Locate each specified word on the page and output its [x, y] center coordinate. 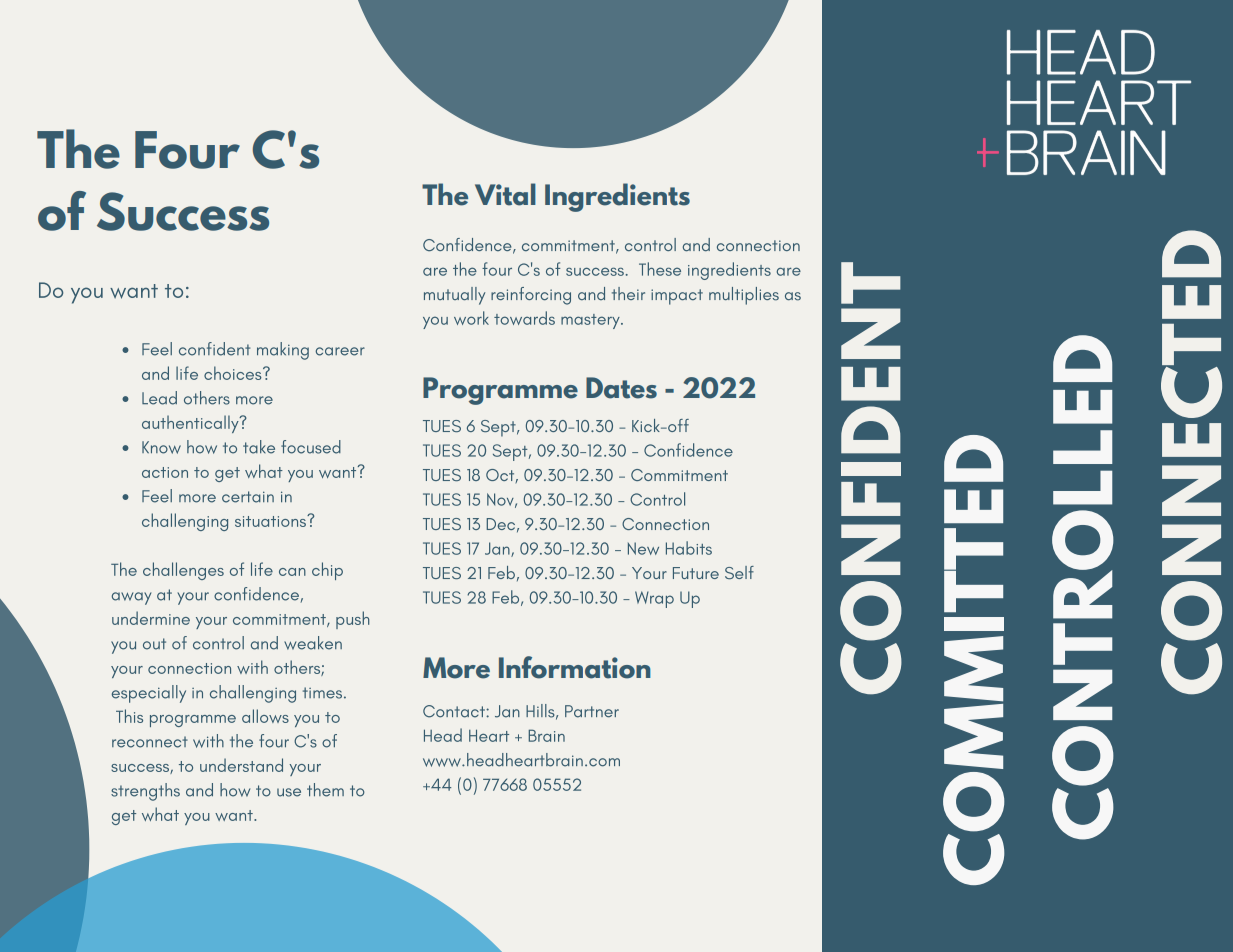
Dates [621, 388]
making [283, 351]
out [154, 644]
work [471, 318]
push [353, 620]
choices [234, 373]
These [660, 269]
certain [248, 497]
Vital [505, 194]
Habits [689, 548]
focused [311, 447]
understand [241, 765]
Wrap [654, 599]
